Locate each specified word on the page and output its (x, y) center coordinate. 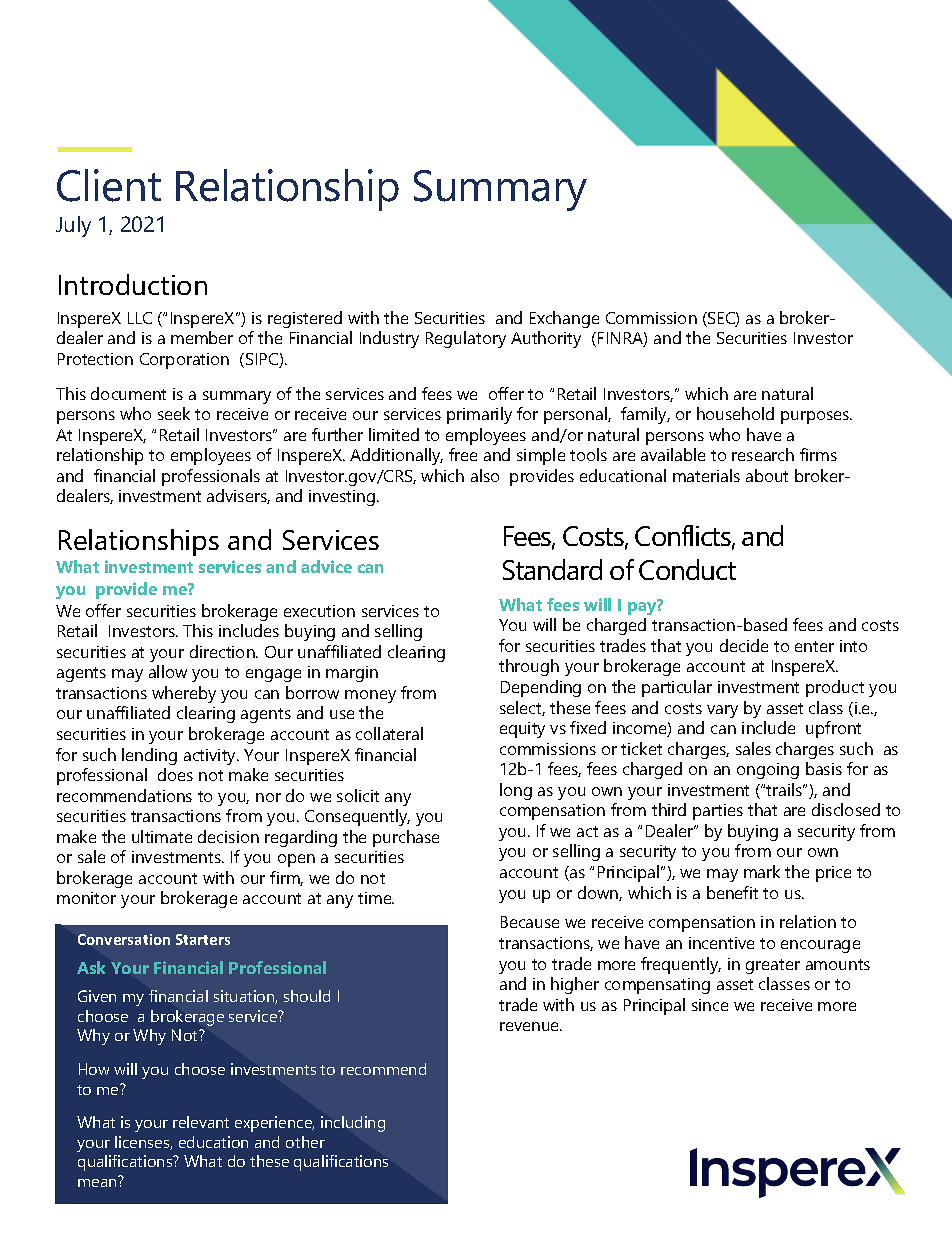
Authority (546, 339)
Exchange (564, 319)
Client (109, 185)
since (710, 1005)
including (353, 1124)
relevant (201, 1122)
